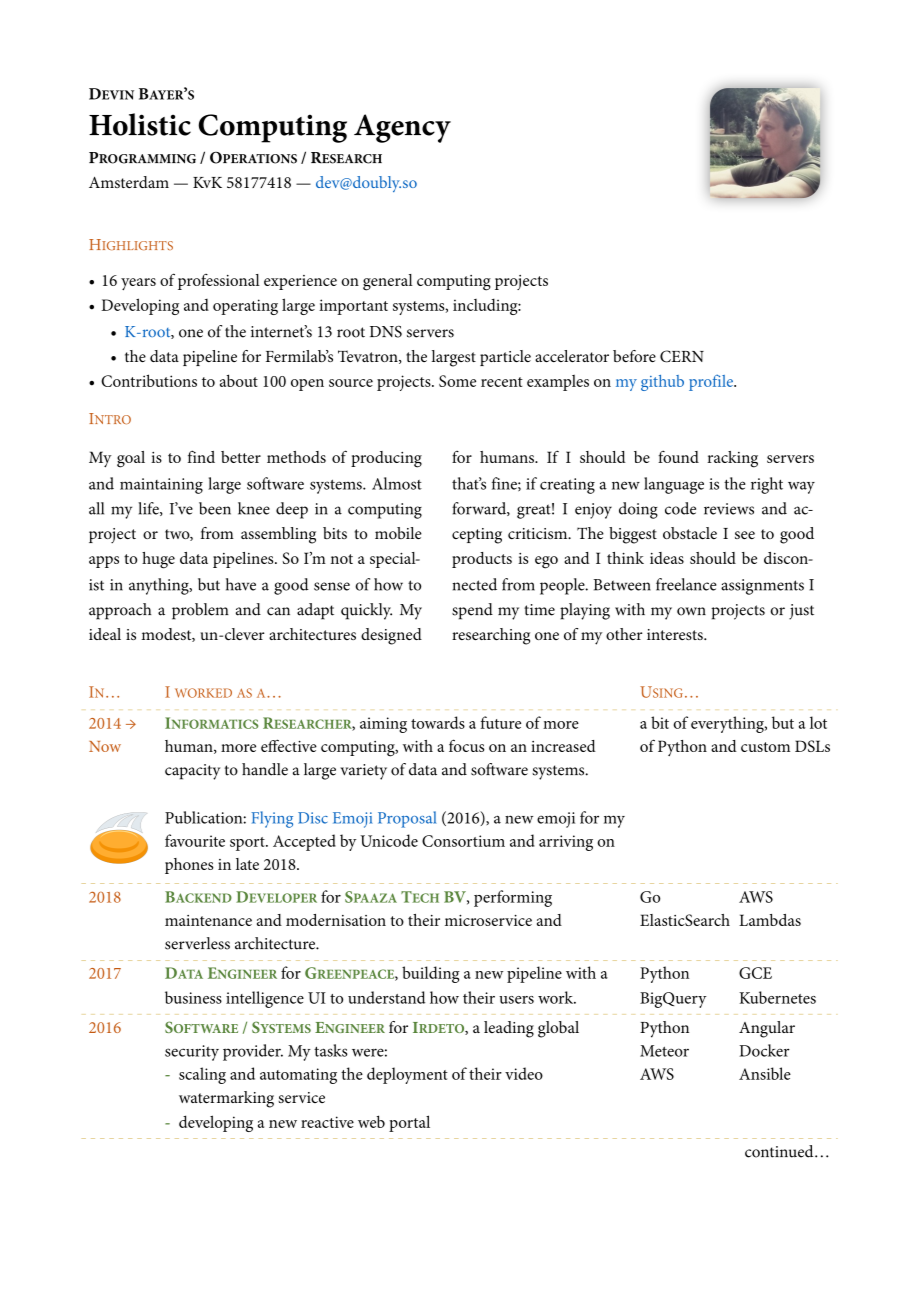 This page has width=924, height=1308. What do you see at coordinates (682, 356) in the page?
I see `CERN` at bounding box center [682, 356].
